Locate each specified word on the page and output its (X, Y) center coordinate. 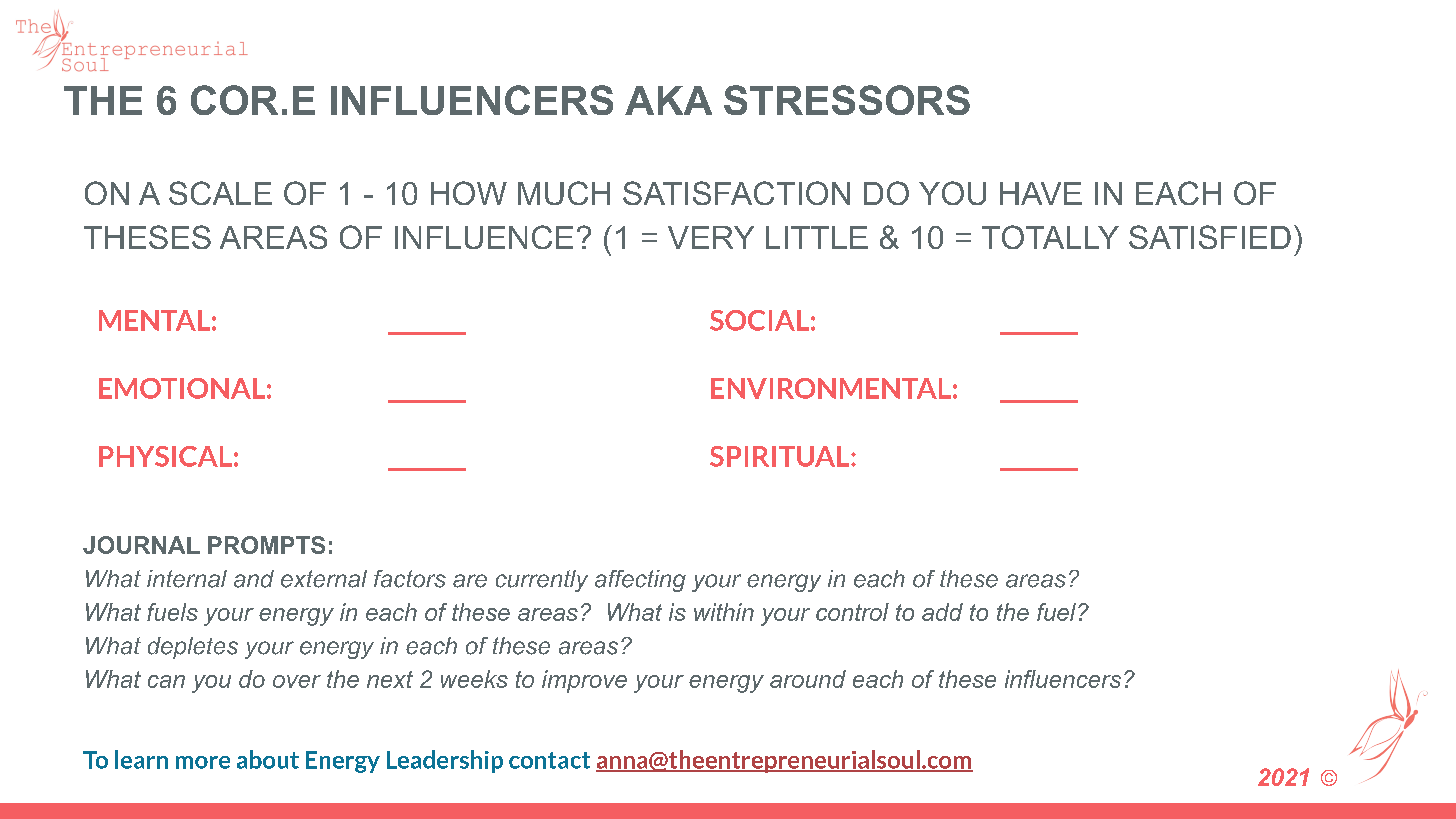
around (808, 679)
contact (549, 760)
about (268, 759)
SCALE (220, 193)
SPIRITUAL (781, 456)
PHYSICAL (165, 456)
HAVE (1041, 193)
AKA (668, 100)
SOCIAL (759, 320)
